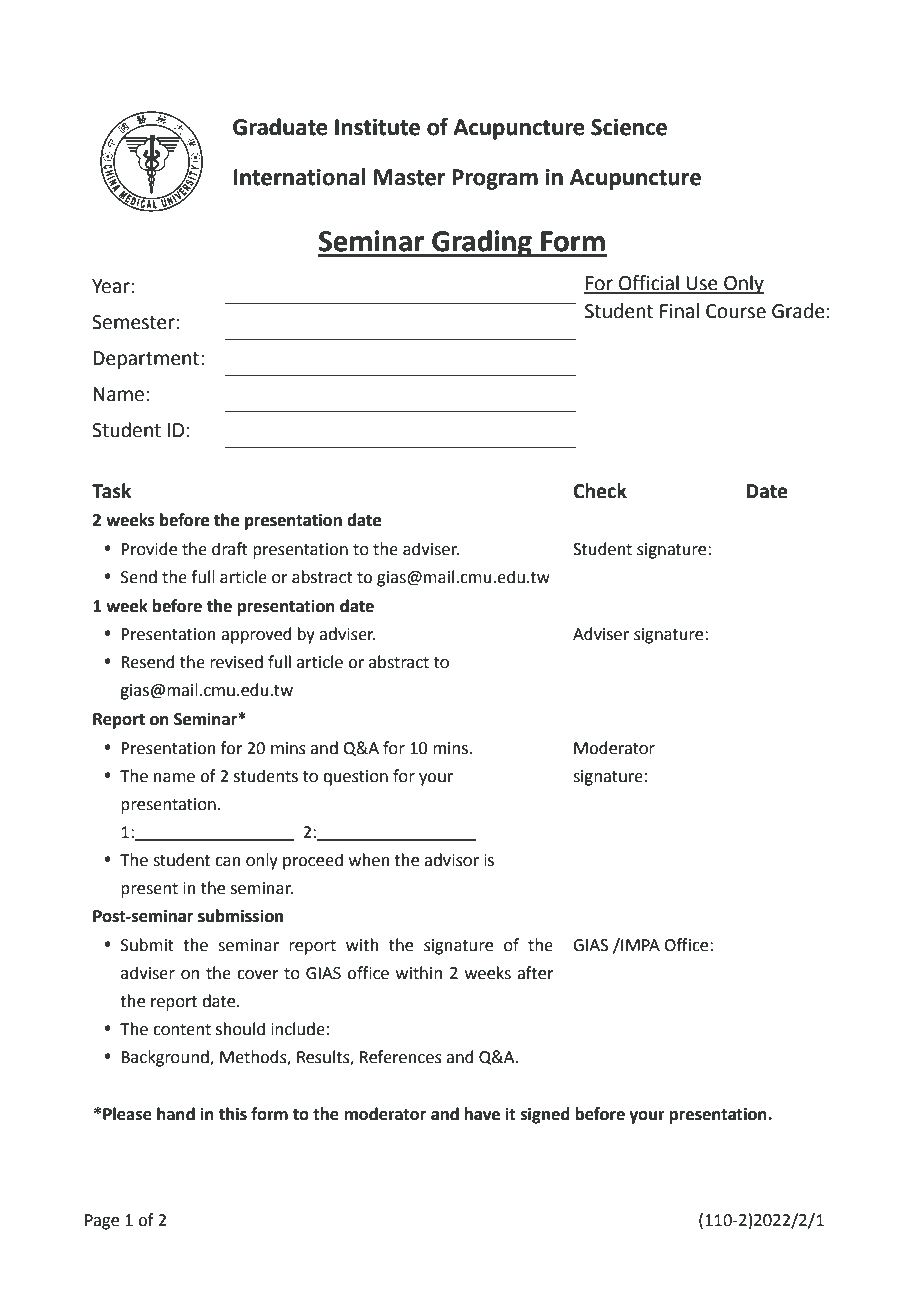 This page has width=924, height=1308. I want to click on Graduate, so click(280, 127).
